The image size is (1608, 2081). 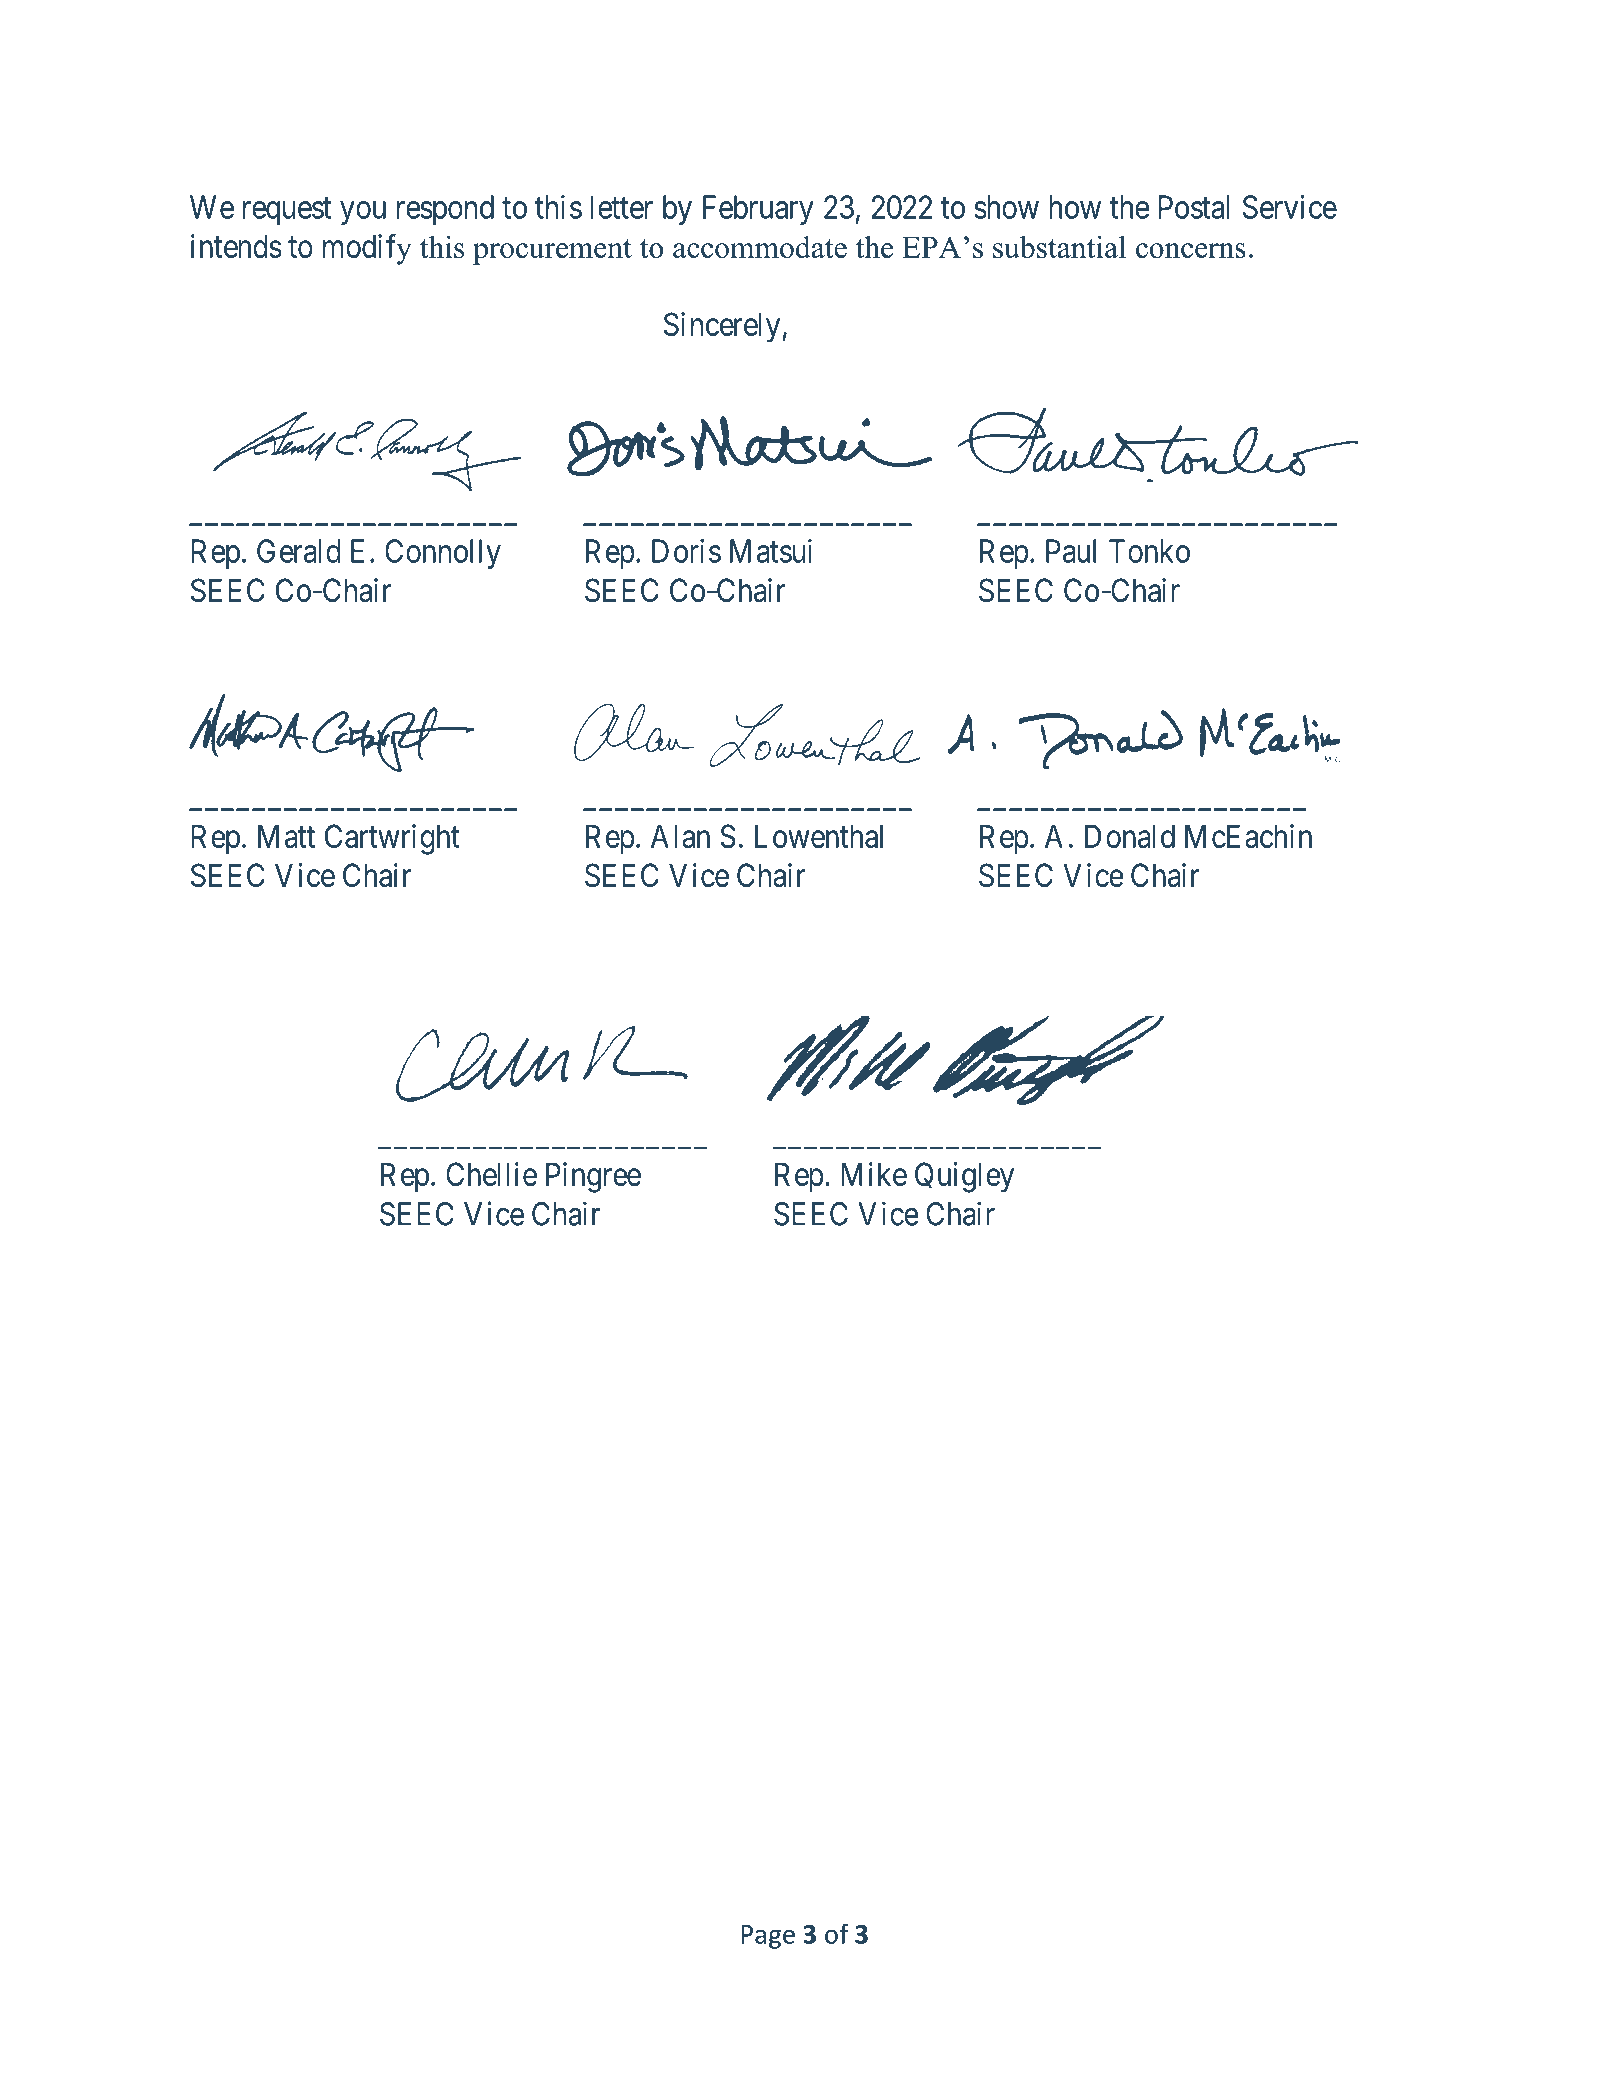 I want to click on Pingree, so click(x=593, y=1177).
